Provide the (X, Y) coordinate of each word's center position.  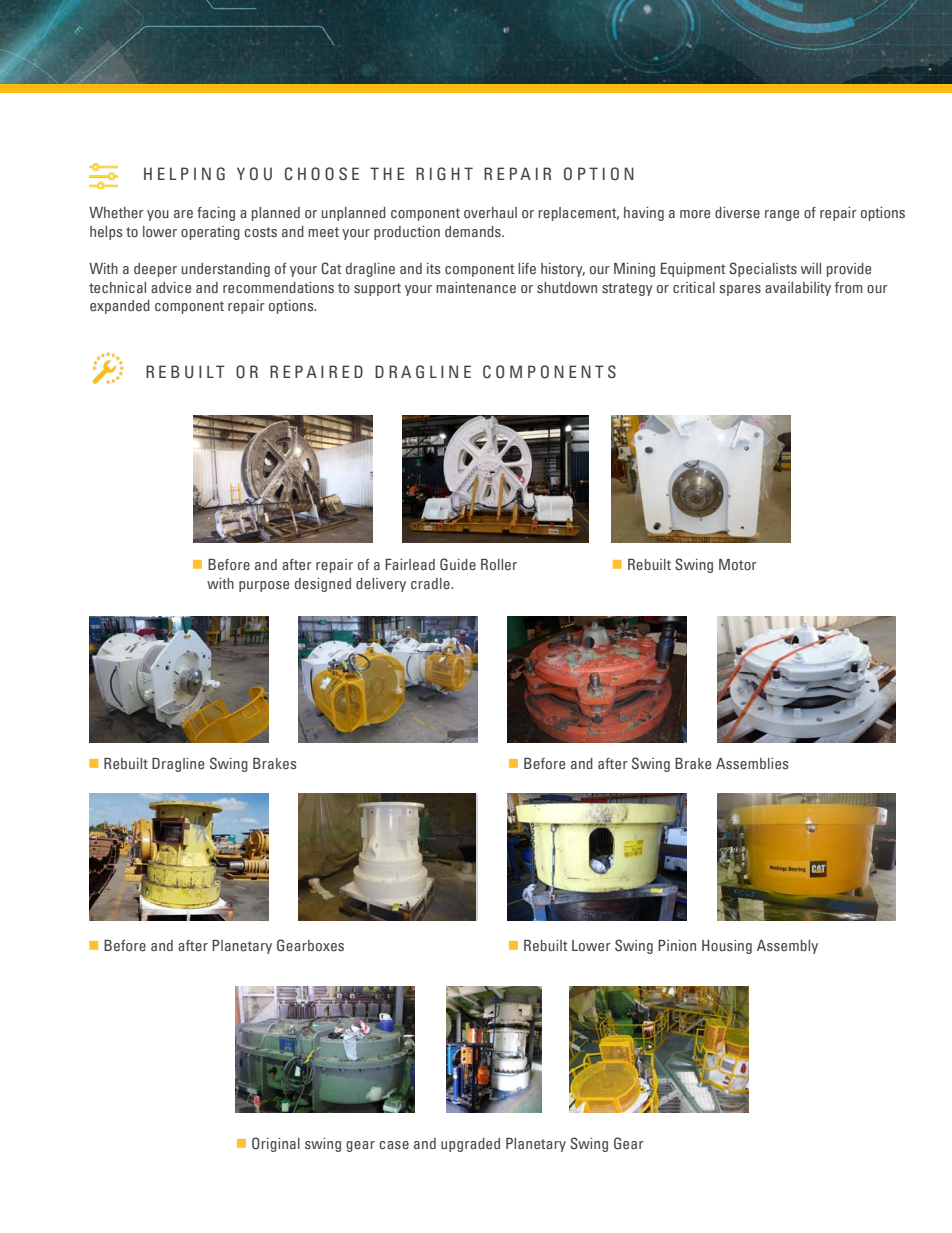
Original (276, 1144)
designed (323, 585)
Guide (458, 564)
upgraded (470, 1145)
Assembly (787, 947)
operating (210, 233)
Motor (738, 564)
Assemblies (752, 763)
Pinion (677, 945)
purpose (264, 586)
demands (474, 231)
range (782, 215)
